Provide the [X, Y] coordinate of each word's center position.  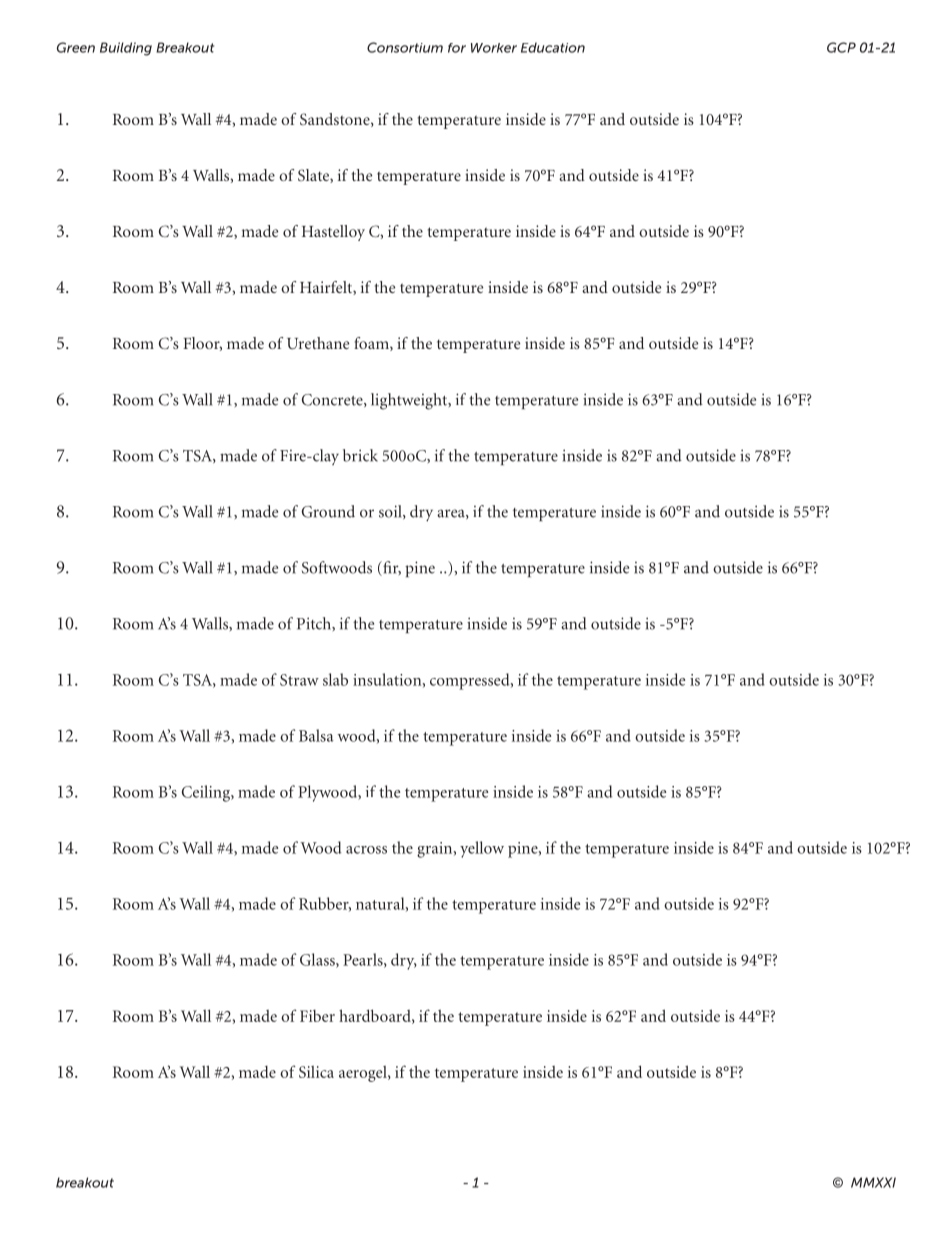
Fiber [317, 1016]
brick [360, 455]
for [457, 48]
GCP [841, 47]
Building [126, 49]
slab [335, 679]
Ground [328, 511]
